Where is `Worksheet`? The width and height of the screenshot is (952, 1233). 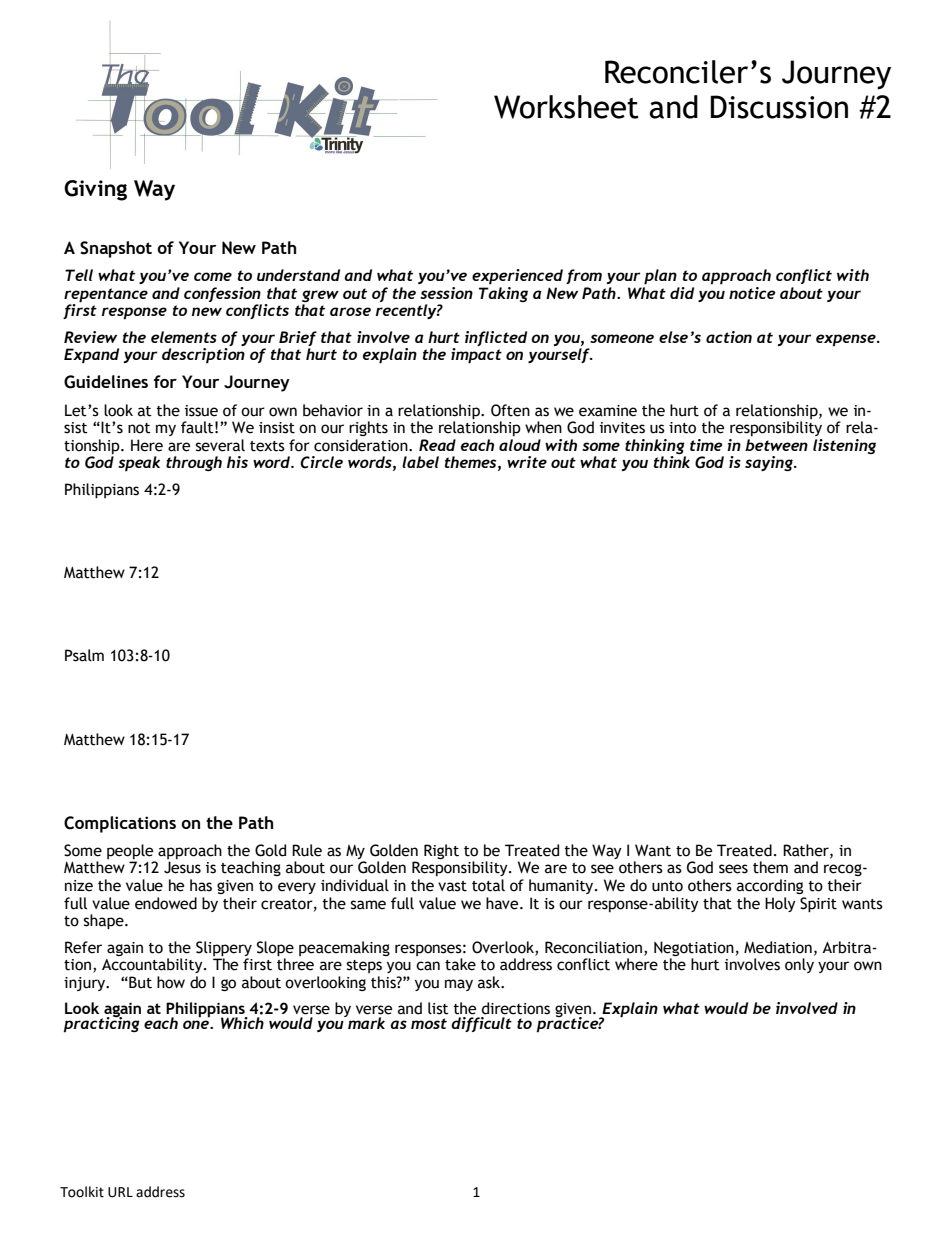 Worksheet is located at coordinates (566, 107).
